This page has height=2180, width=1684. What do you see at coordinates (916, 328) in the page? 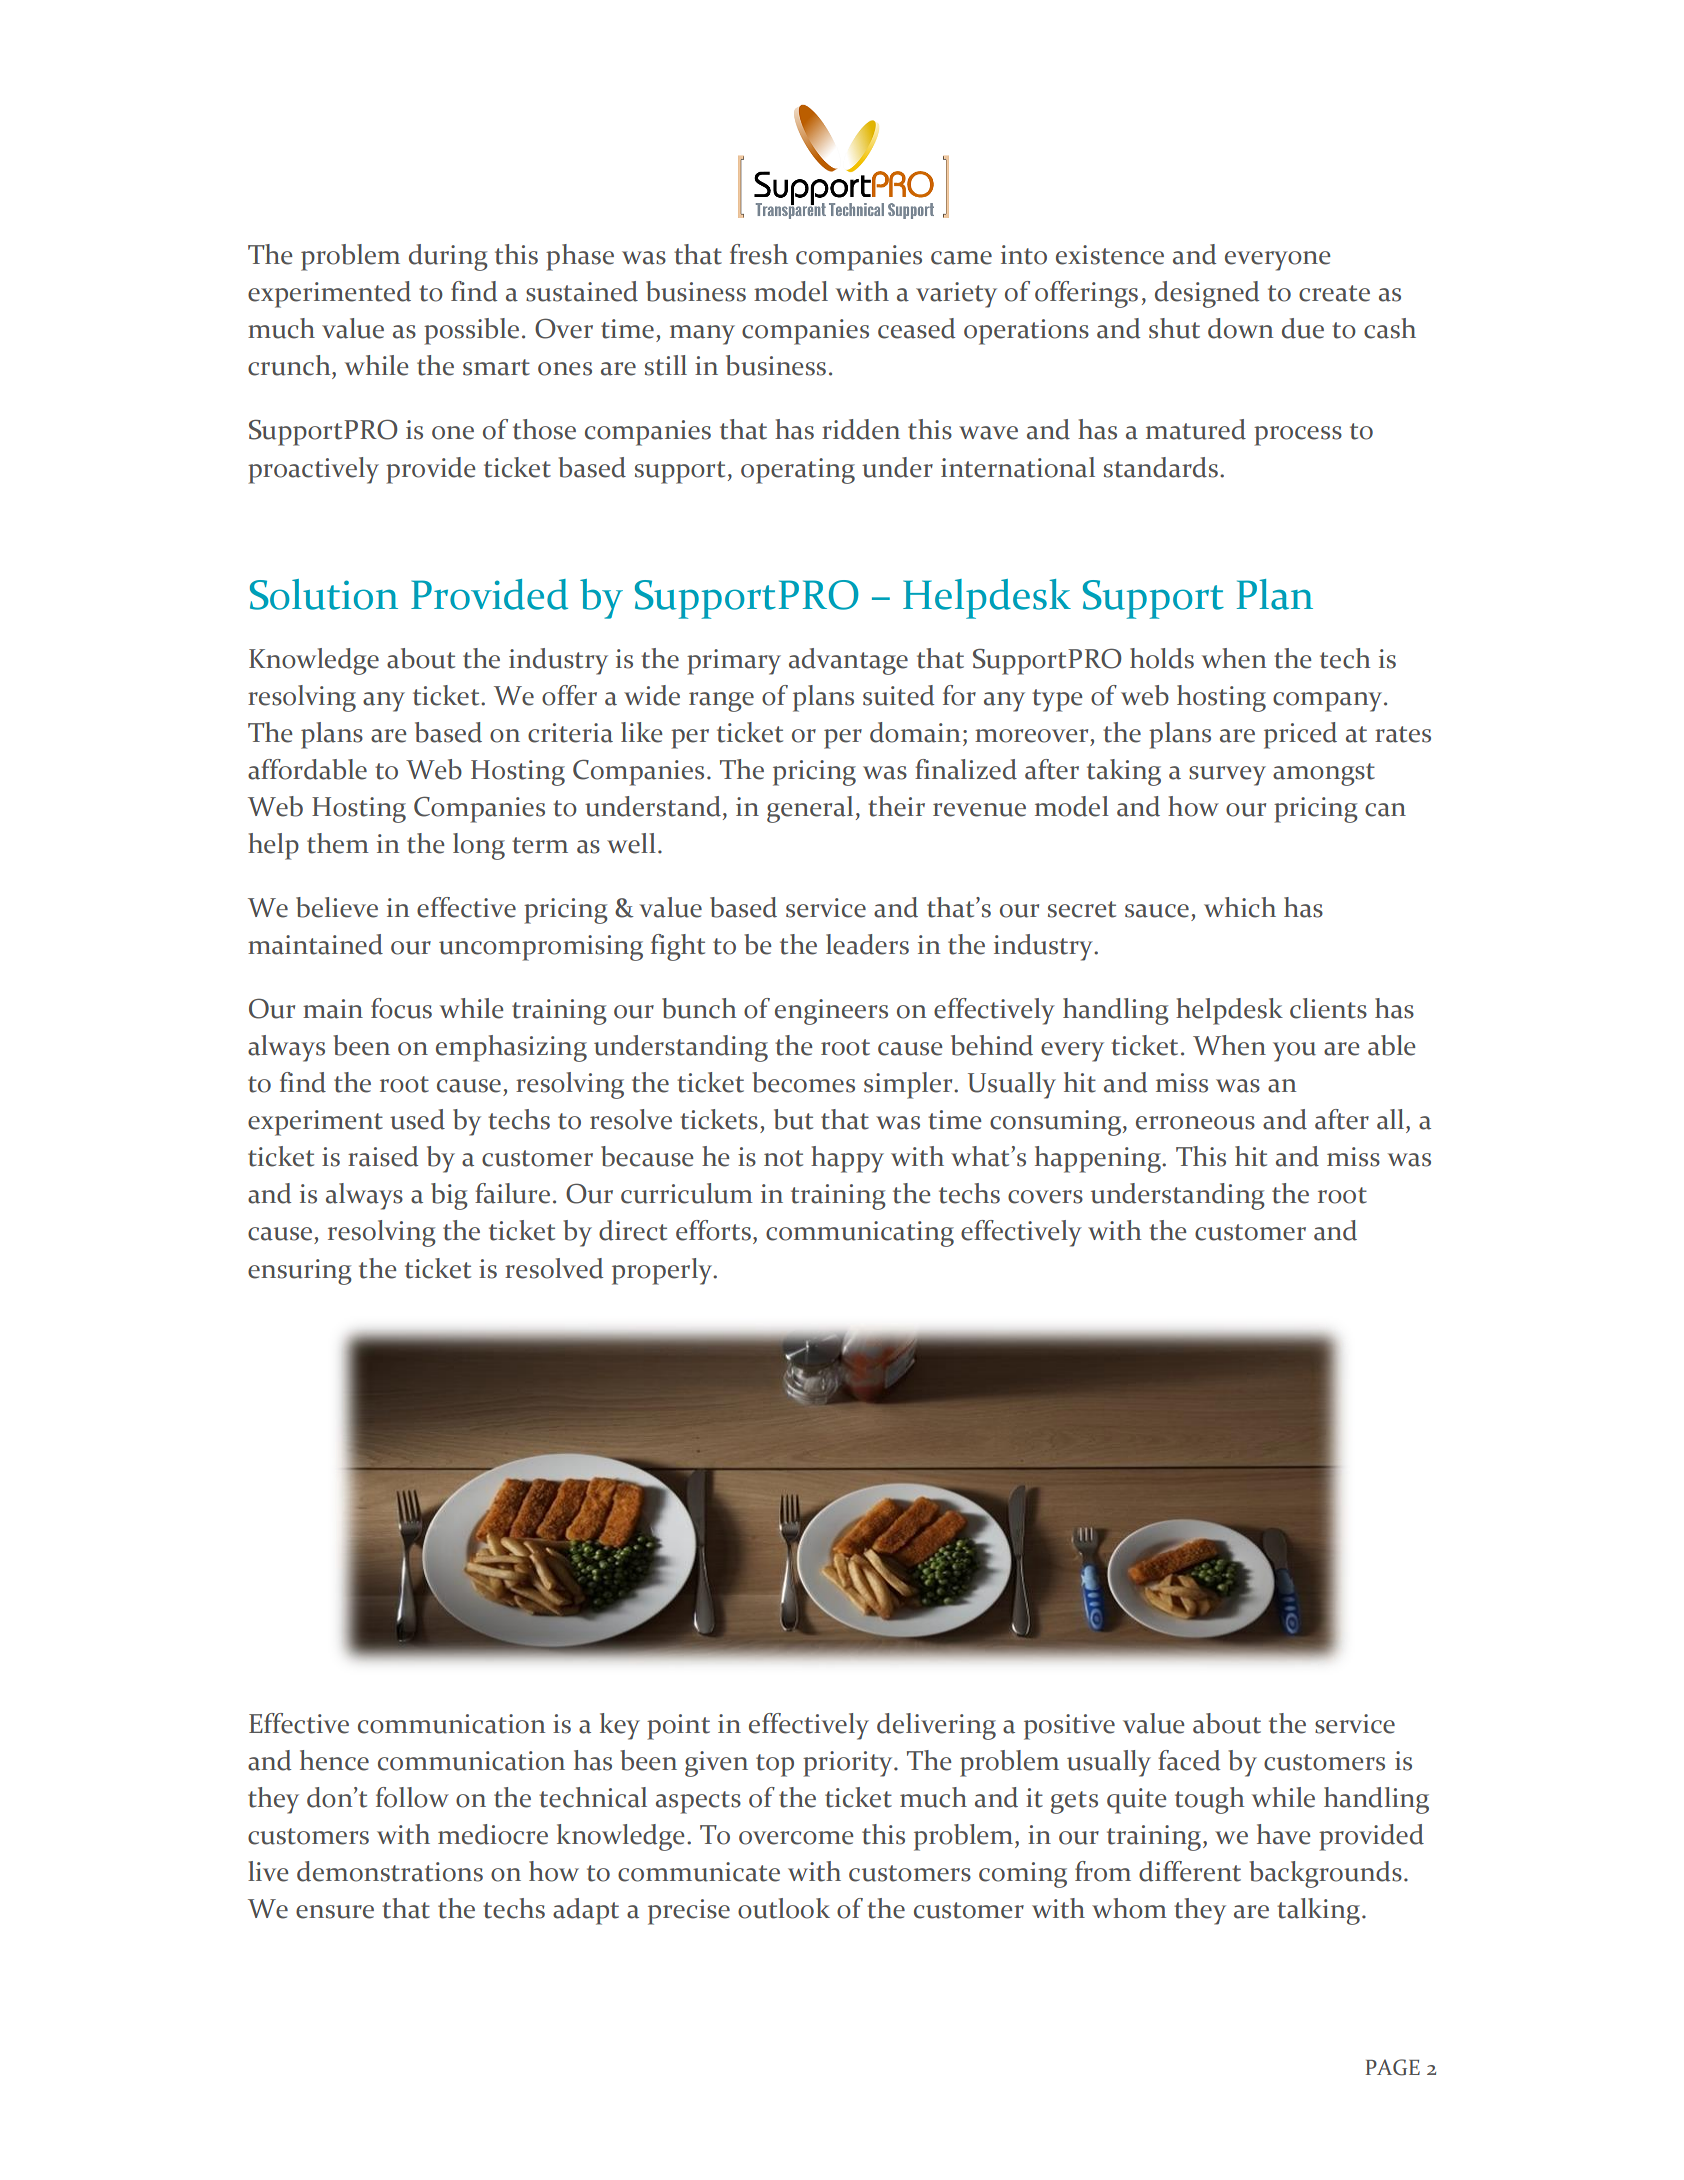
I see `ceased` at bounding box center [916, 328].
